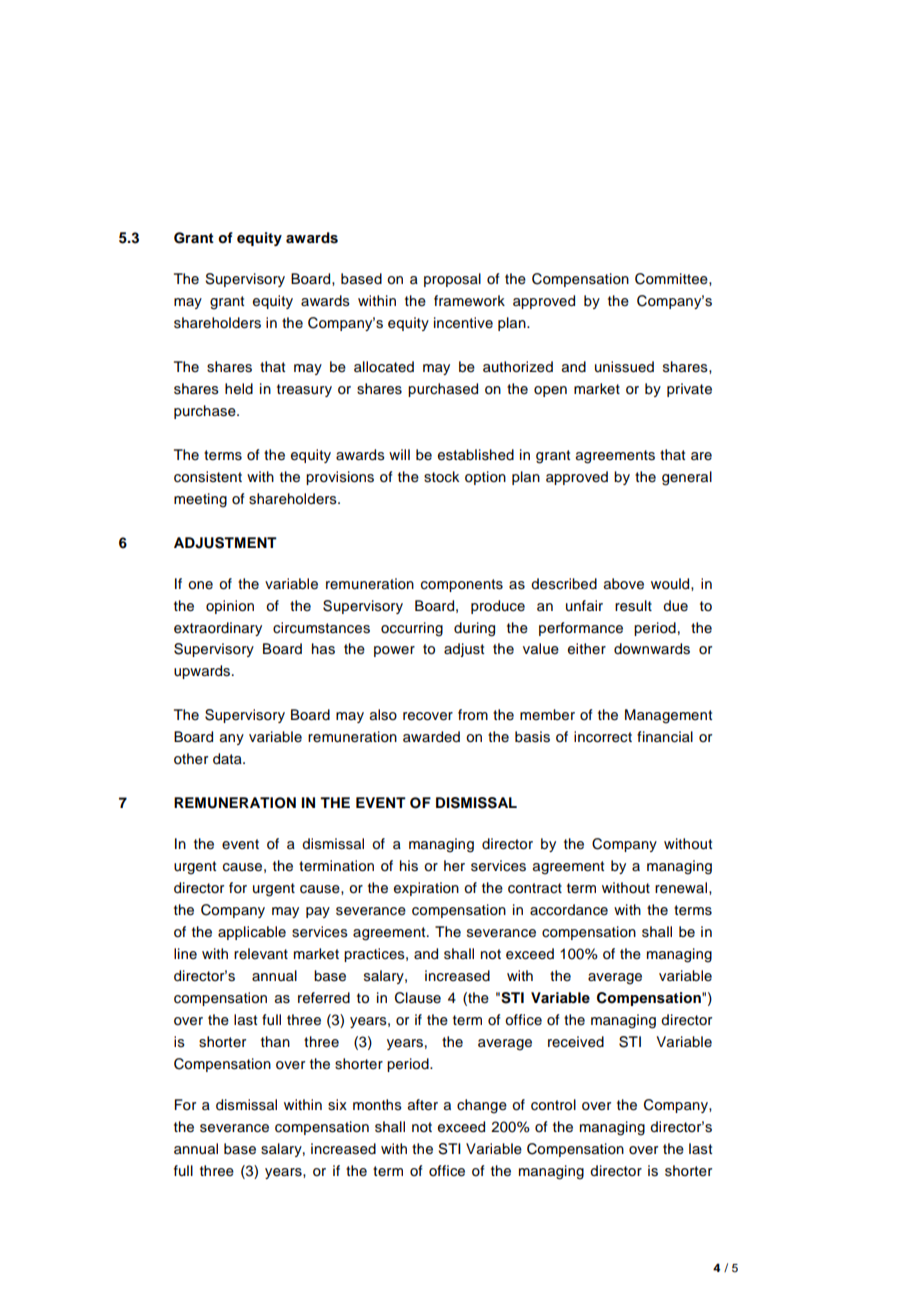 This document has height=1308, width=924. Describe the element at coordinates (423, 1105) in the document. I see `after` at that location.
